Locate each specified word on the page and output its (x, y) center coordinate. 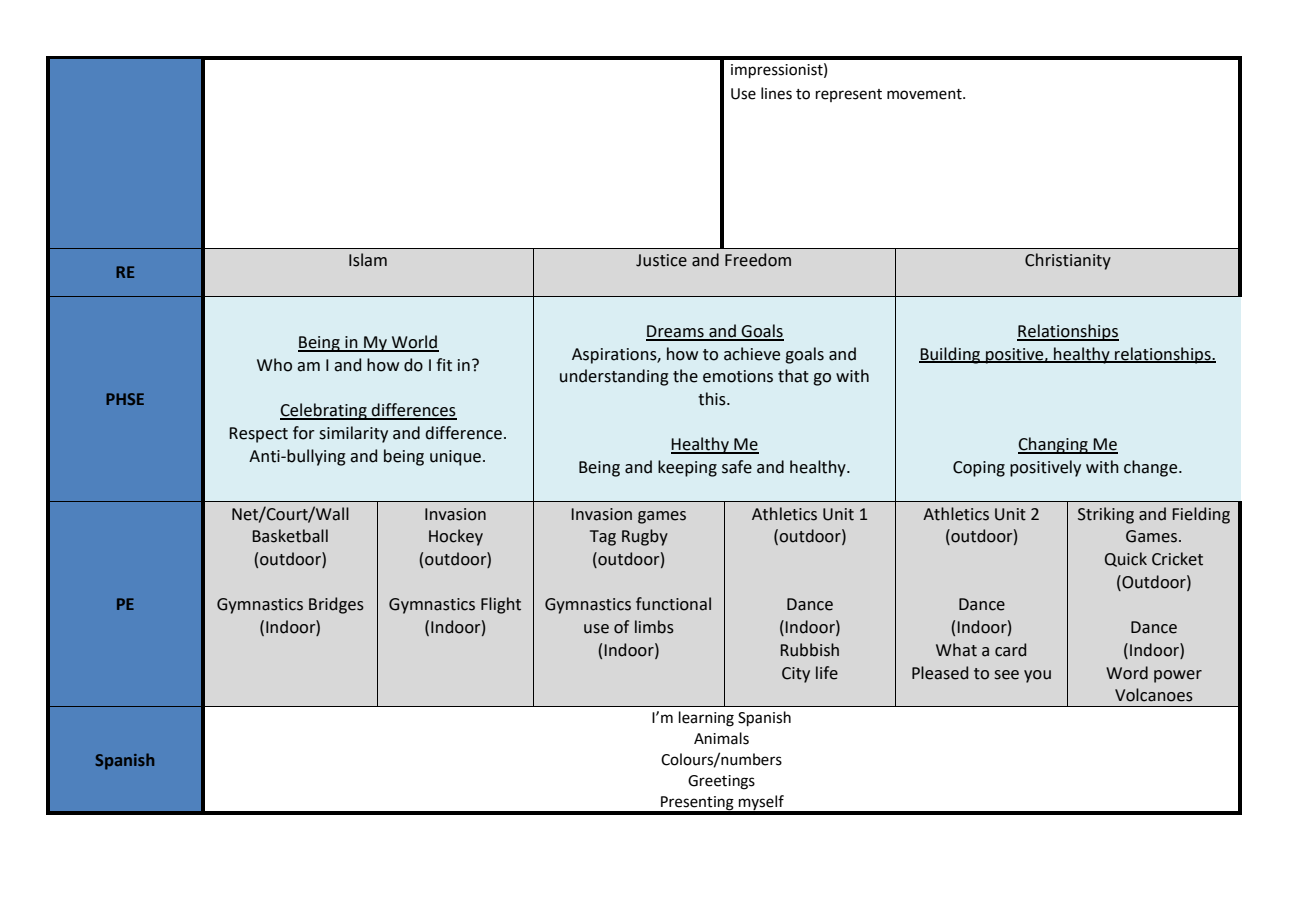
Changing (1054, 445)
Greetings (721, 782)
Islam (368, 260)
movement (925, 94)
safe (737, 467)
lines (776, 93)
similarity (353, 434)
